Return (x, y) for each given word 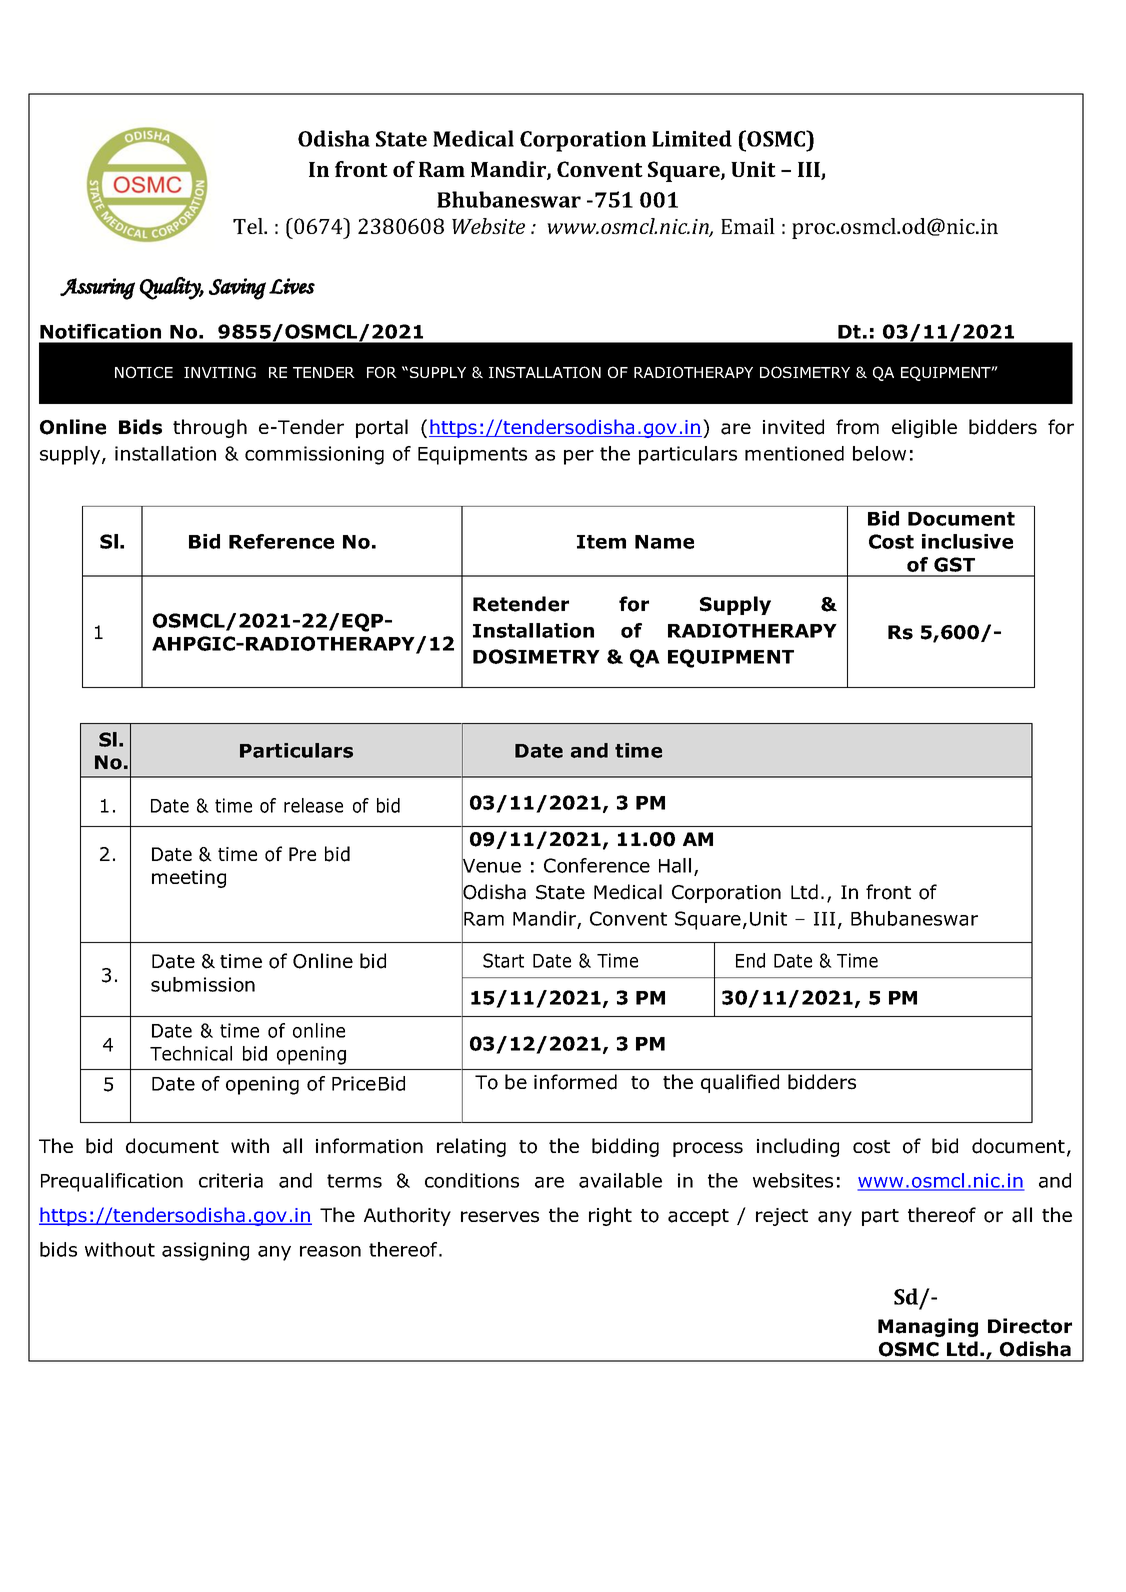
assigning (205, 1251)
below (879, 453)
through (210, 428)
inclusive (967, 541)
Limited (692, 138)
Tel (249, 226)
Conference (597, 865)
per (579, 457)
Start (503, 960)
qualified (740, 1083)
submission (203, 984)
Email (748, 226)
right (610, 1216)
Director (1030, 1326)
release (313, 805)
